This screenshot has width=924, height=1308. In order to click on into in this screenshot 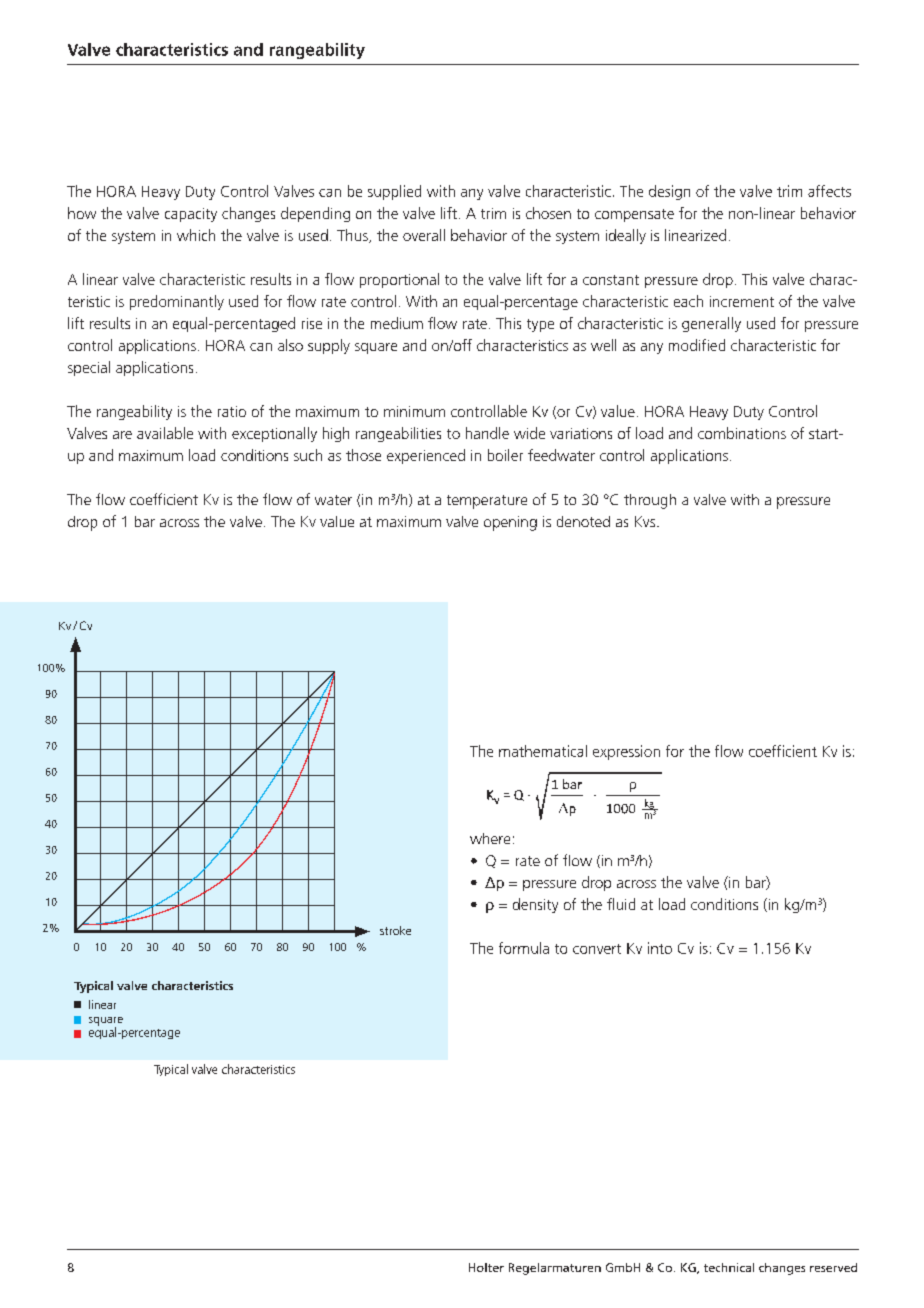, I will do `click(660, 948)`.
